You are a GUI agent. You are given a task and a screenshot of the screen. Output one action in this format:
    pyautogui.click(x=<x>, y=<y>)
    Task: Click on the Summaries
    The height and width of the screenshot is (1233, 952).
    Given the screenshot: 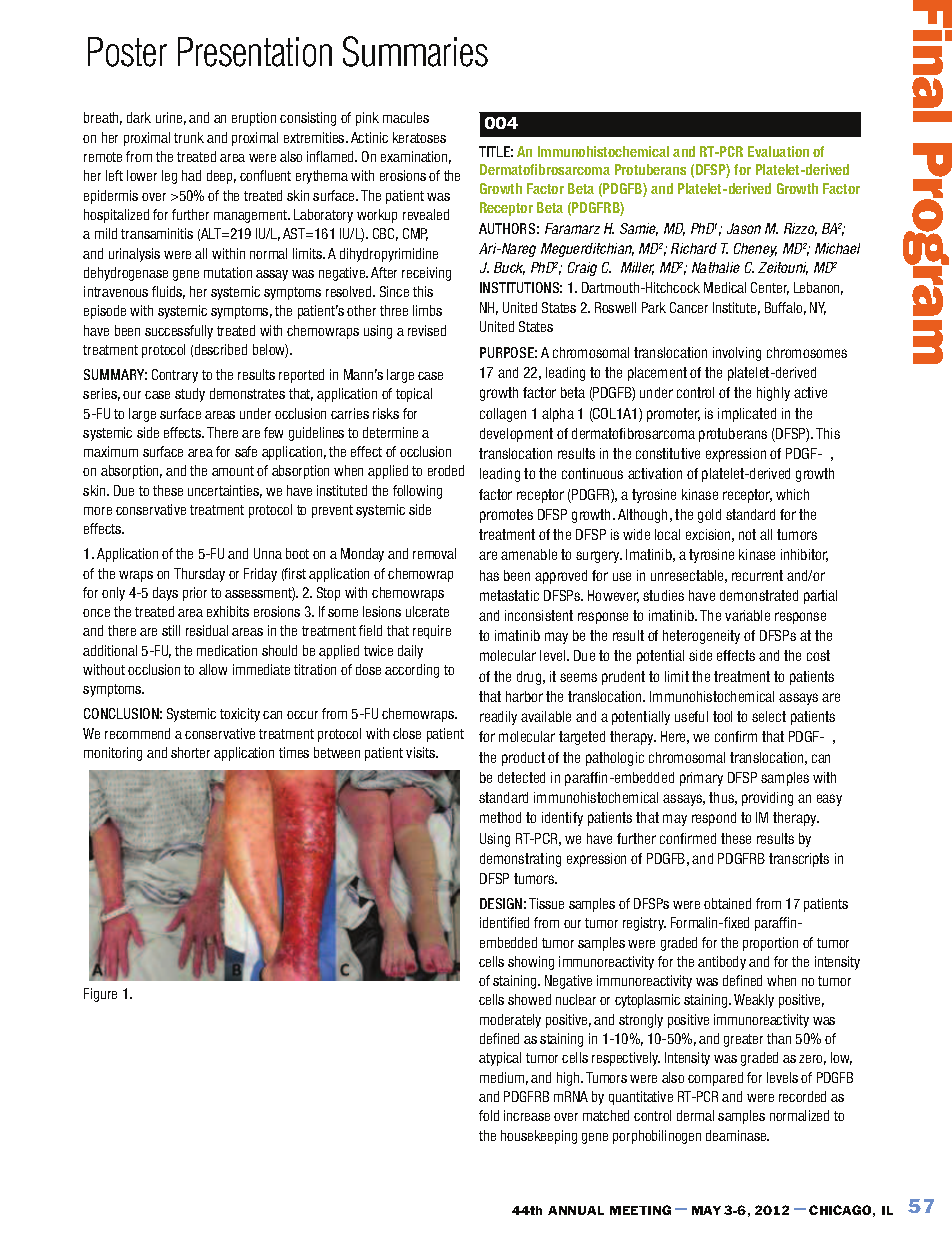 What is the action you would take?
    pyautogui.click(x=415, y=51)
